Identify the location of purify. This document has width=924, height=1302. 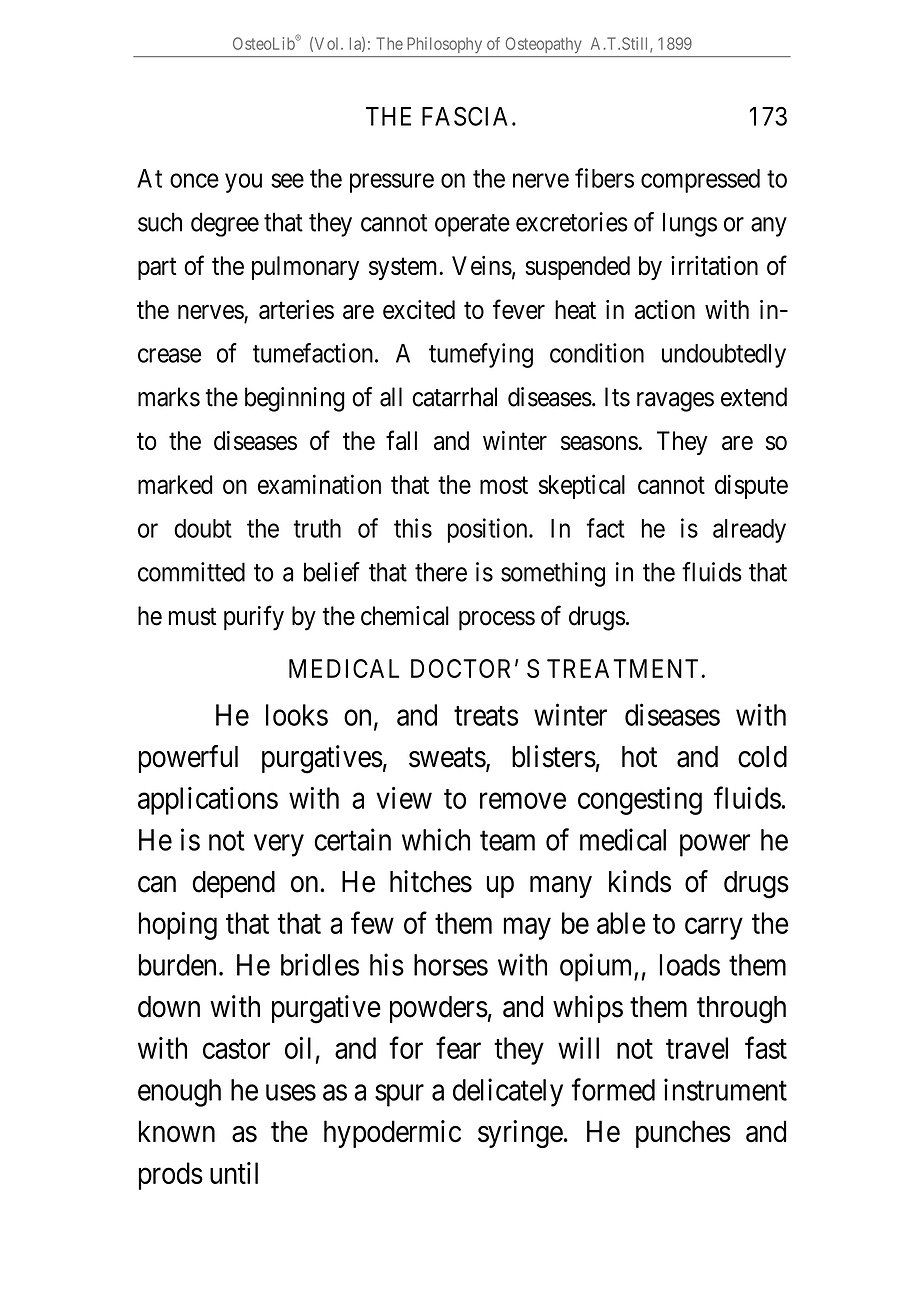
(254, 618).
